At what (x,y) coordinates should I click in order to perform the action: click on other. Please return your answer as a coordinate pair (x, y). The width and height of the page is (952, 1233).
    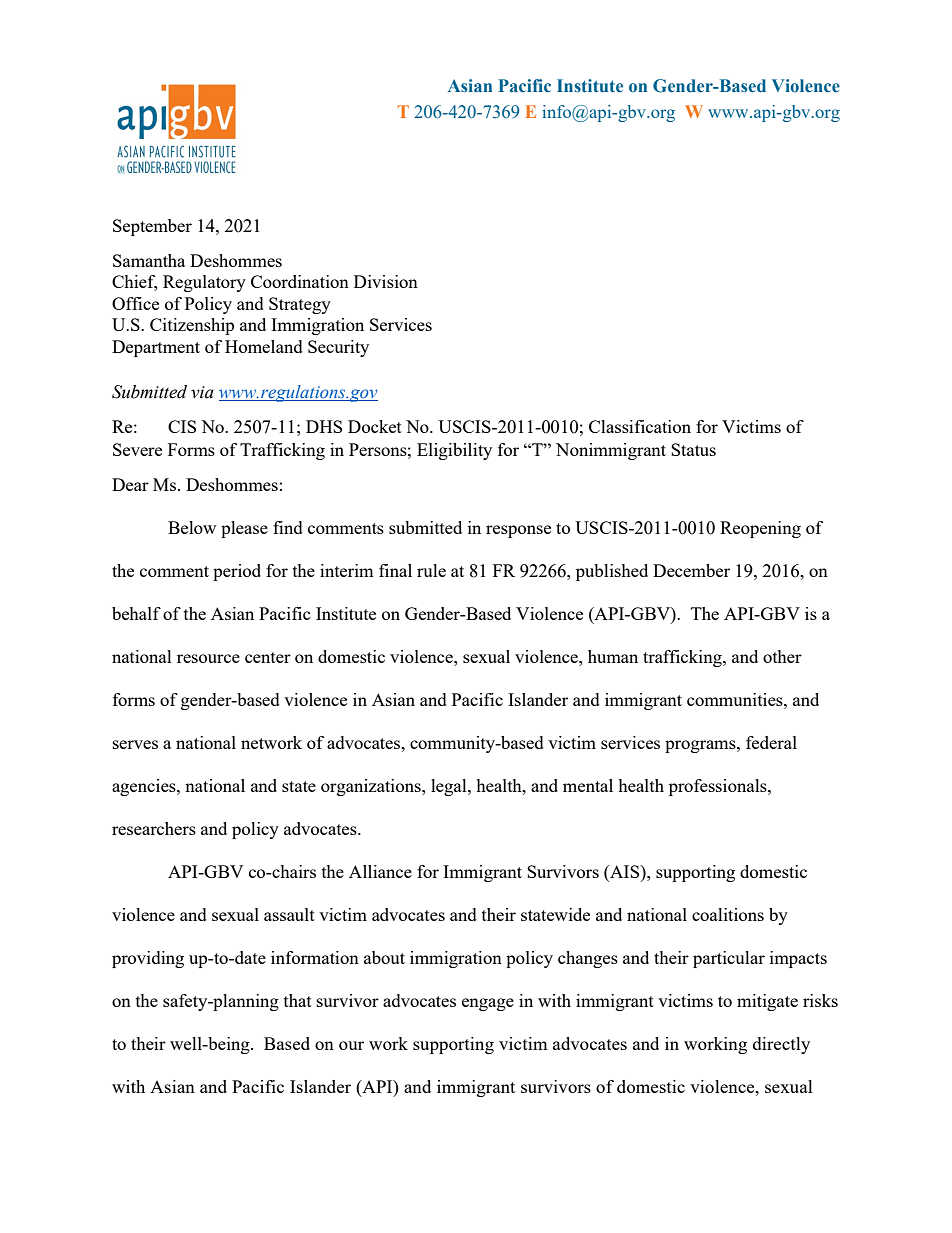
    Looking at the image, I should click on (782, 656).
